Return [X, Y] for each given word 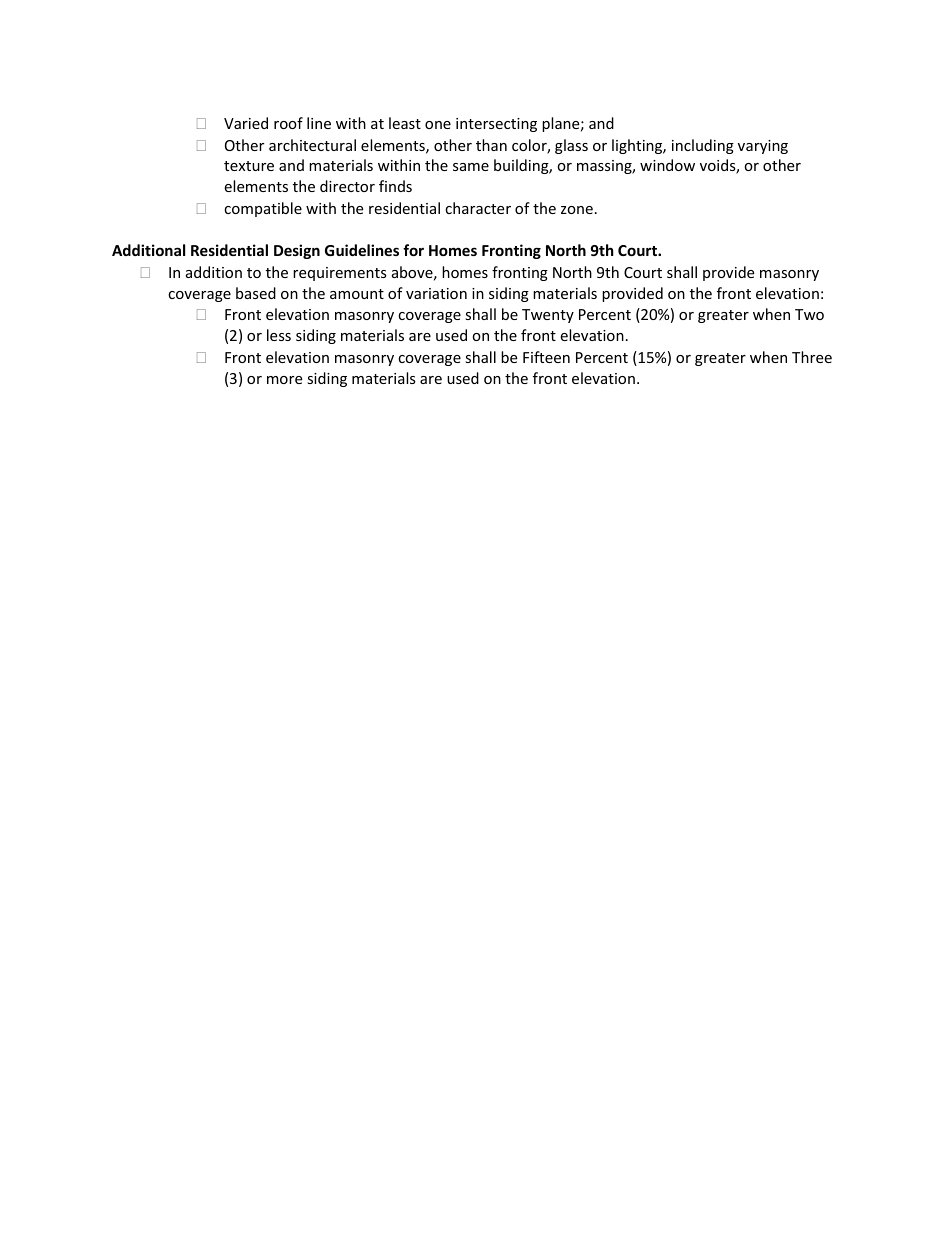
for [413, 250]
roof [288, 123]
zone [577, 210]
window [667, 165]
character [478, 208]
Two [809, 314]
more [284, 380]
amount [357, 294]
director [347, 186]
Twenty [548, 316]
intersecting [496, 125]
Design [297, 251]
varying [763, 147]
